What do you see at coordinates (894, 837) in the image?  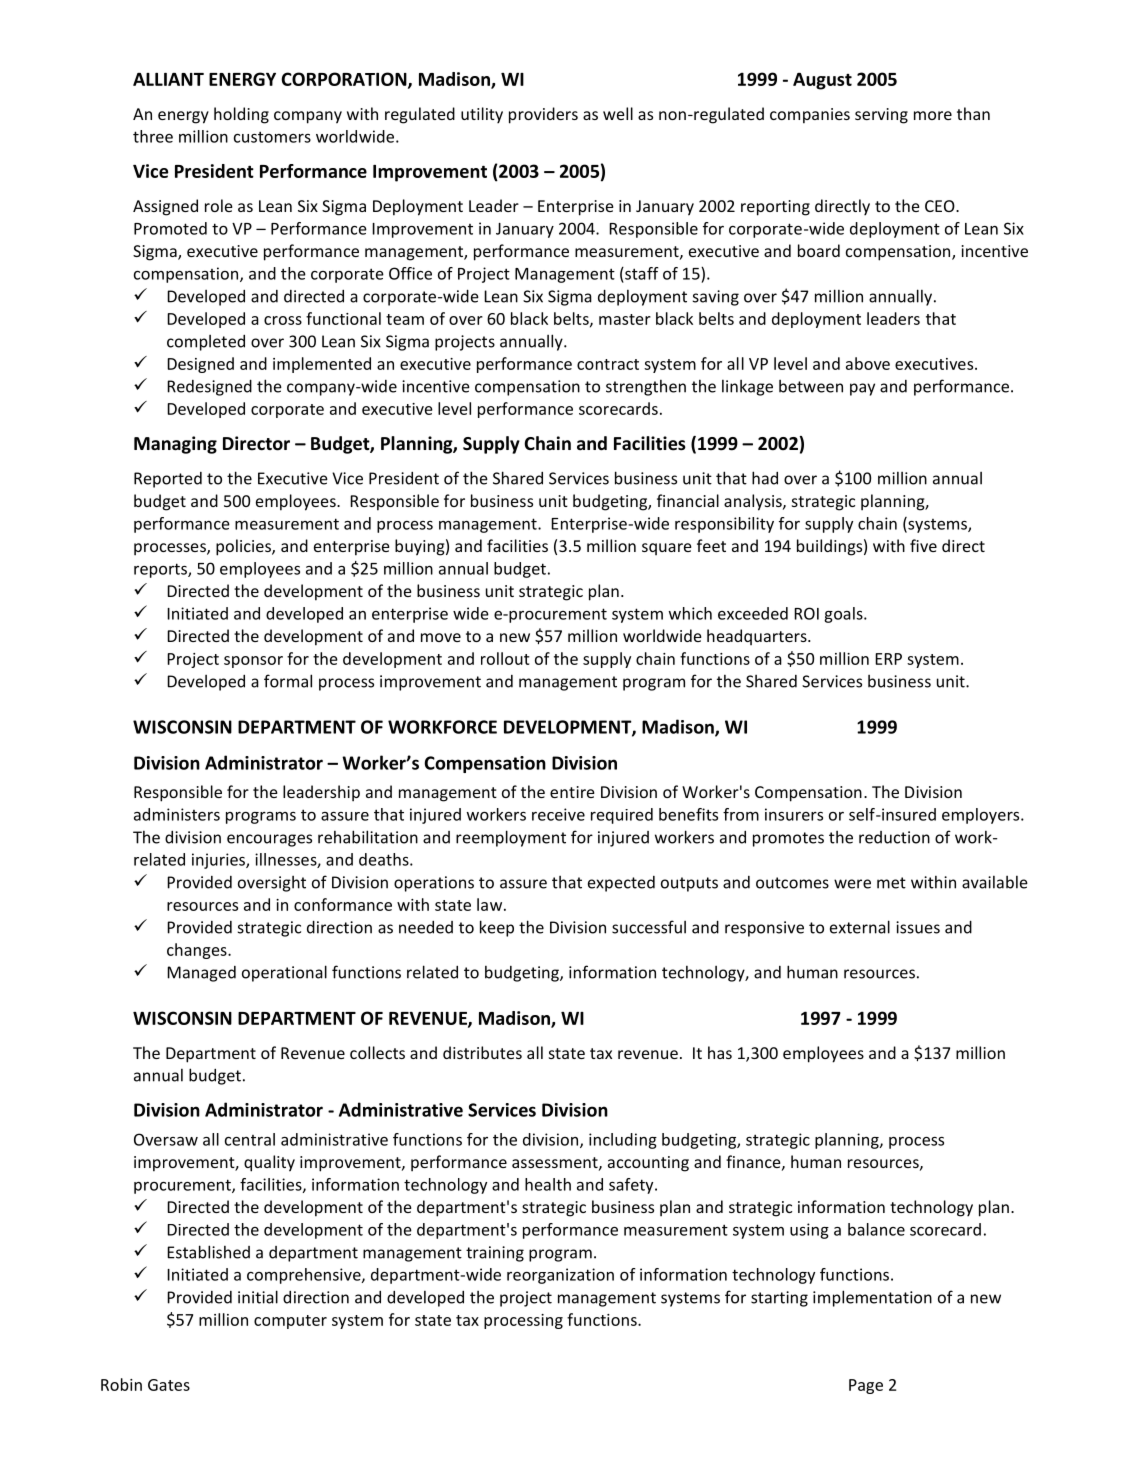 I see `reduction` at bounding box center [894, 837].
